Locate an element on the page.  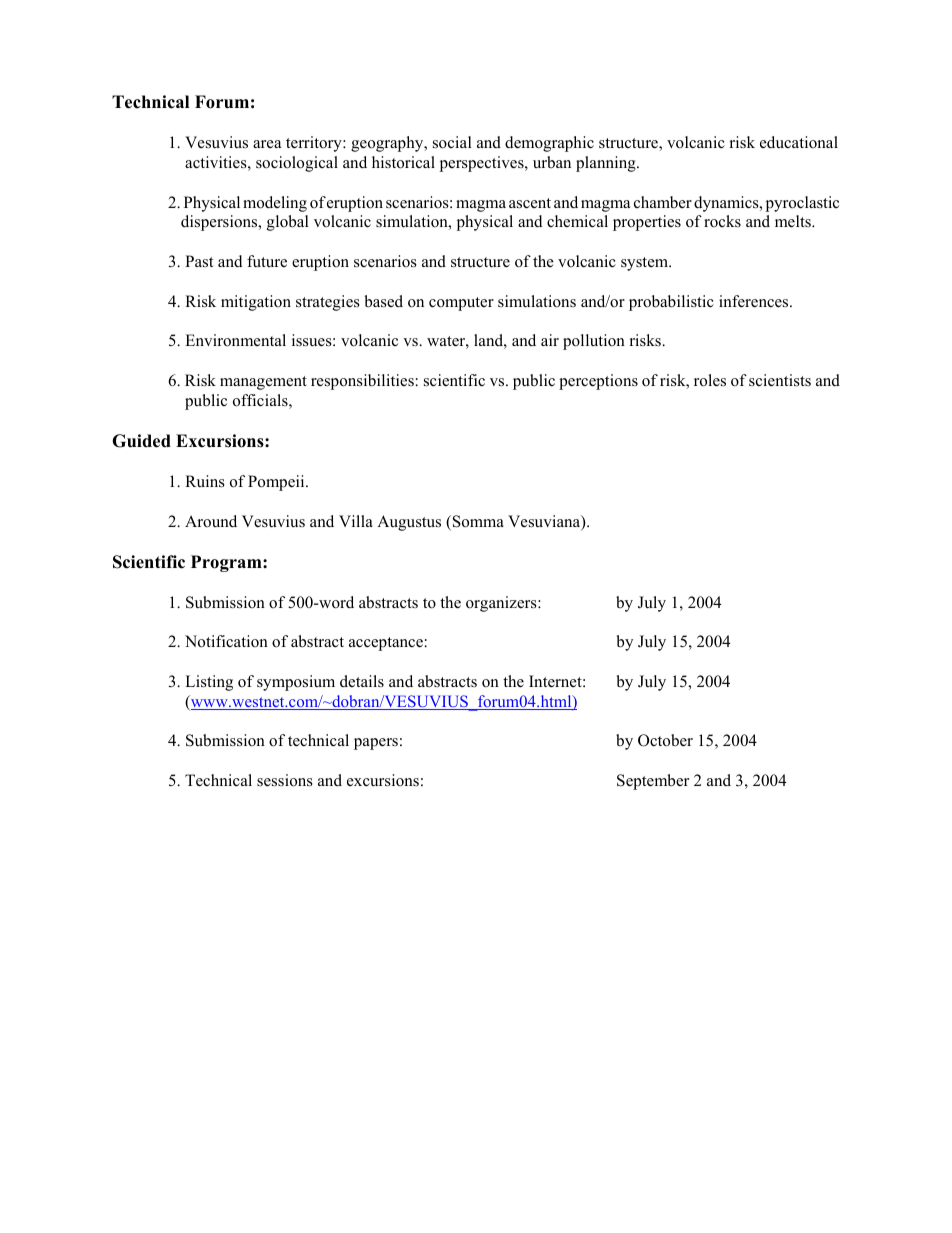
mitigation is located at coordinates (256, 303).
